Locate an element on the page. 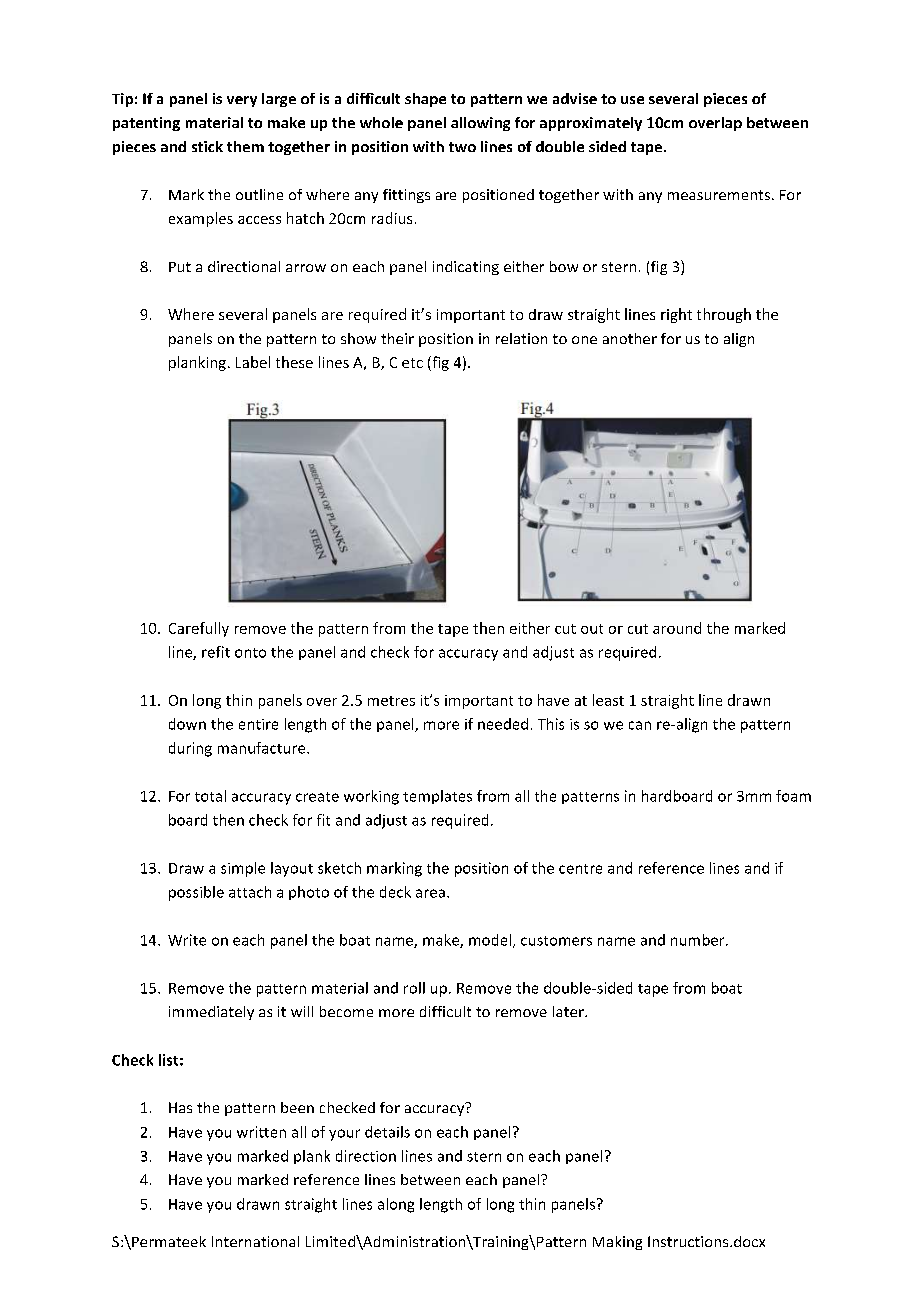 This image has width=924, height=1308. measurements is located at coordinates (719, 195).
